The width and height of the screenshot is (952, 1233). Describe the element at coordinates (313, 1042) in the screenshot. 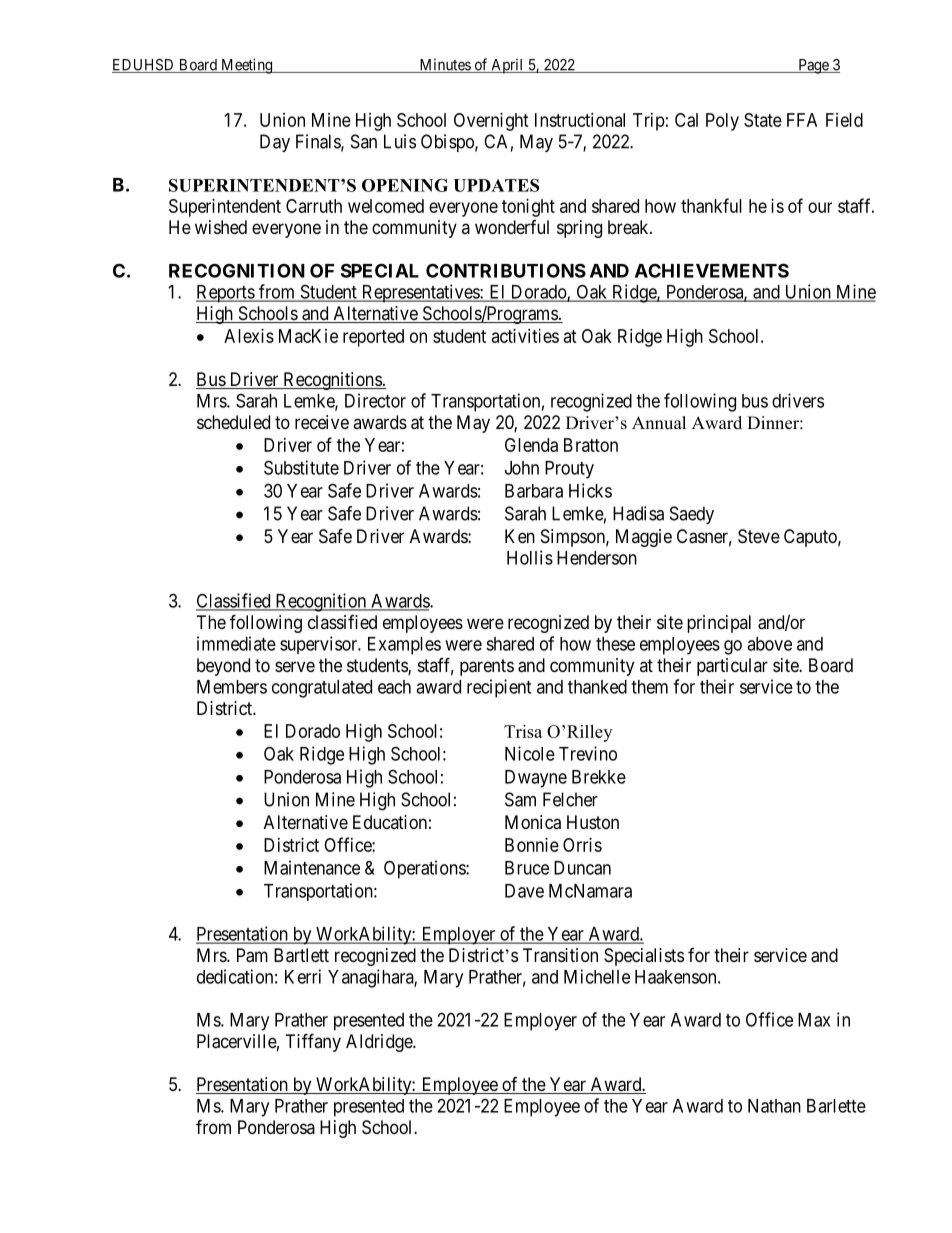

I see `Tiffany` at that location.
